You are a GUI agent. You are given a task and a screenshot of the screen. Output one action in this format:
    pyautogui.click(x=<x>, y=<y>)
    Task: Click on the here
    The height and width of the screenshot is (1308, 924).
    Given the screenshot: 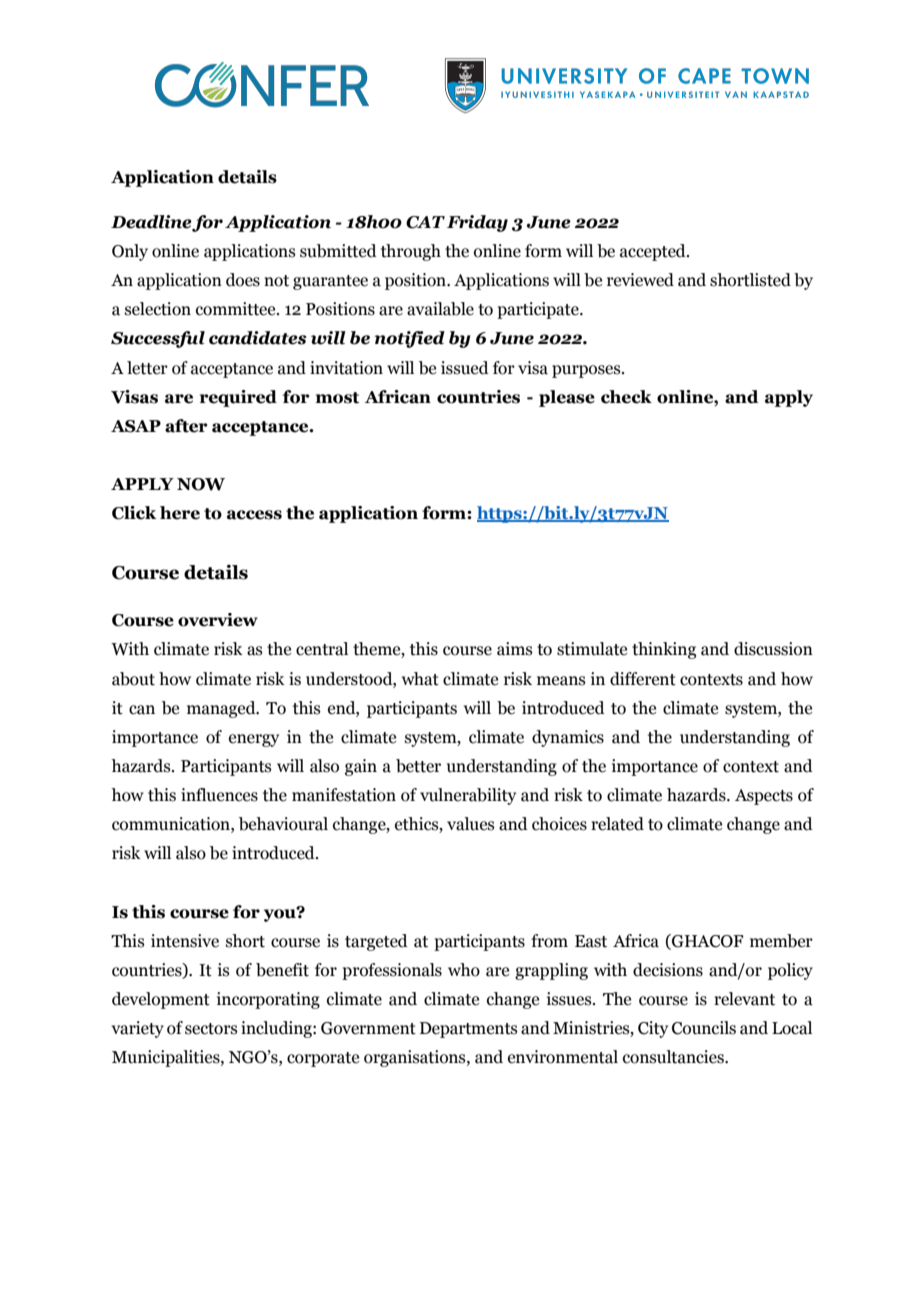 What is the action you would take?
    pyautogui.click(x=180, y=513)
